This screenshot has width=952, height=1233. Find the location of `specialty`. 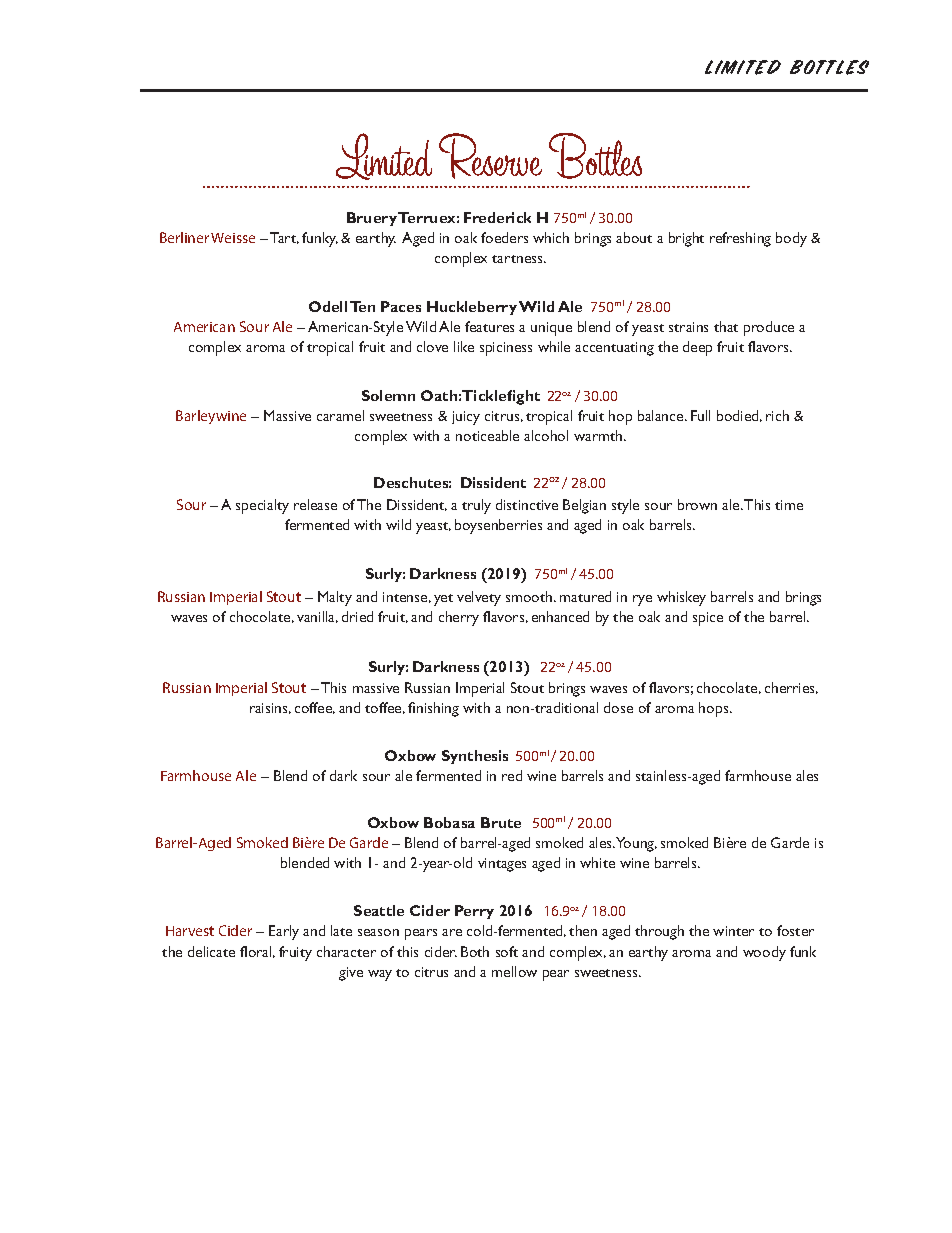

specialty is located at coordinates (262, 506).
